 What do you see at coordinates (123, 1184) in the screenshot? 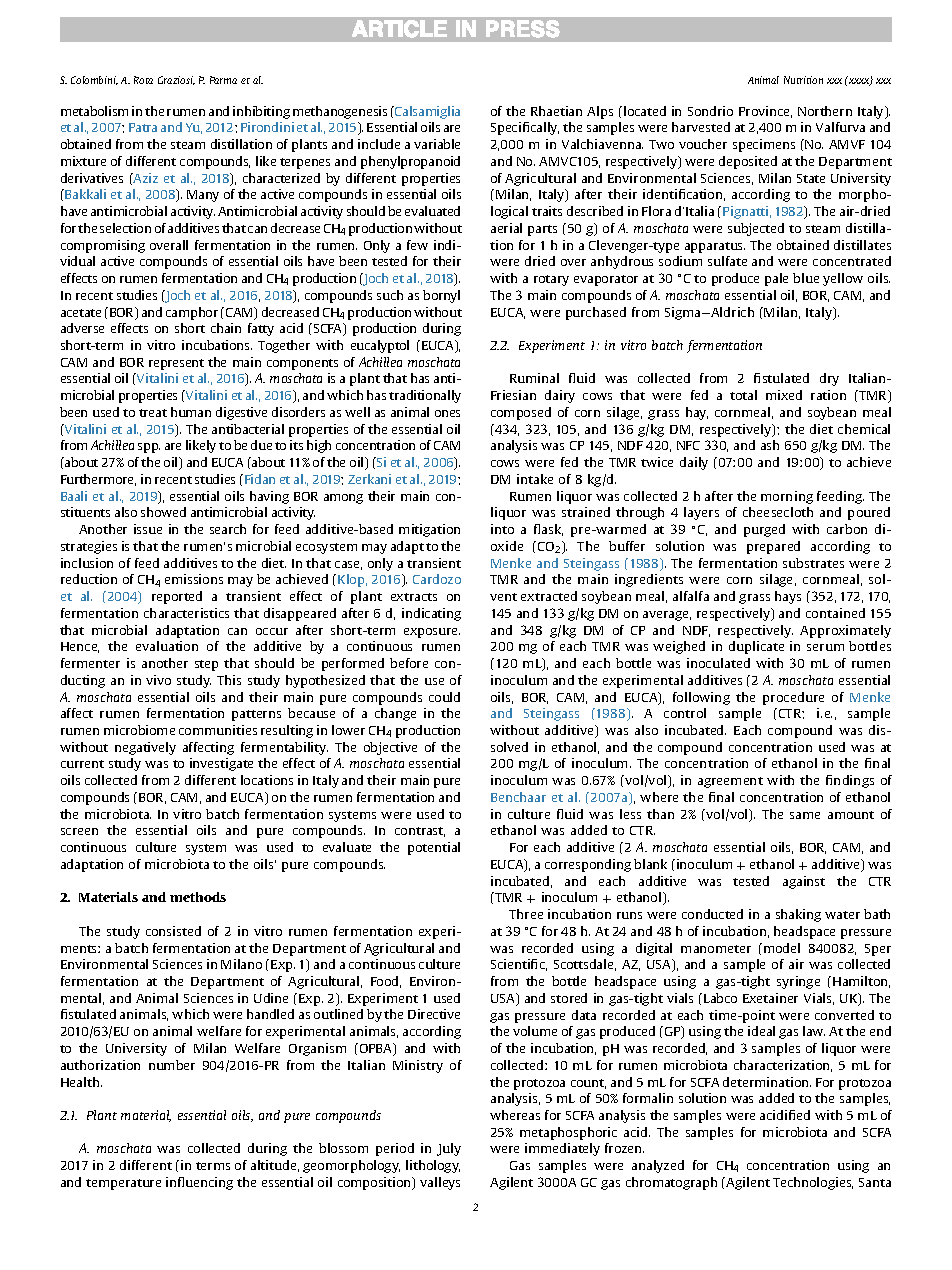
I see `temperature` at bounding box center [123, 1184].
